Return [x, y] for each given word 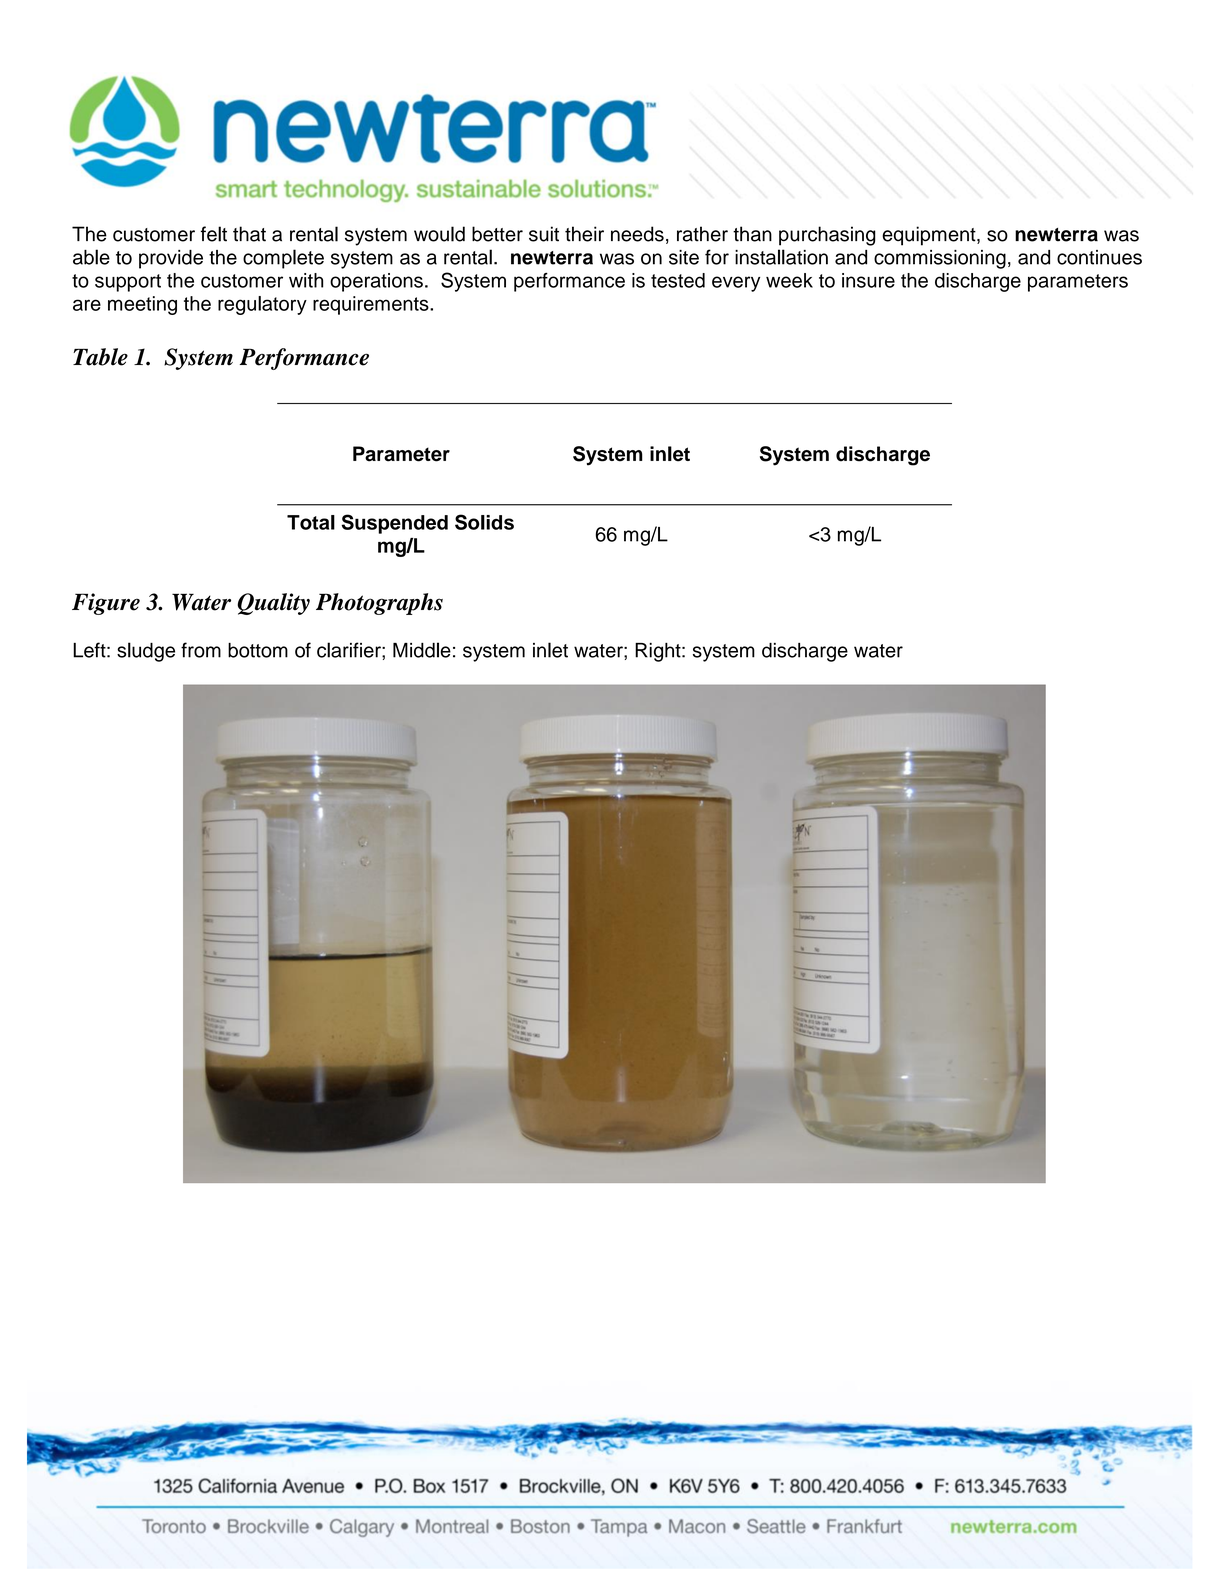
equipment [930, 236]
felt [214, 234]
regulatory [262, 305]
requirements [372, 305]
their [584, 234]
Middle [422, 650]
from [201, 650]
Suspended [394, 524]
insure [868, 280]
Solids [484, 522]
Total [311, 522]
